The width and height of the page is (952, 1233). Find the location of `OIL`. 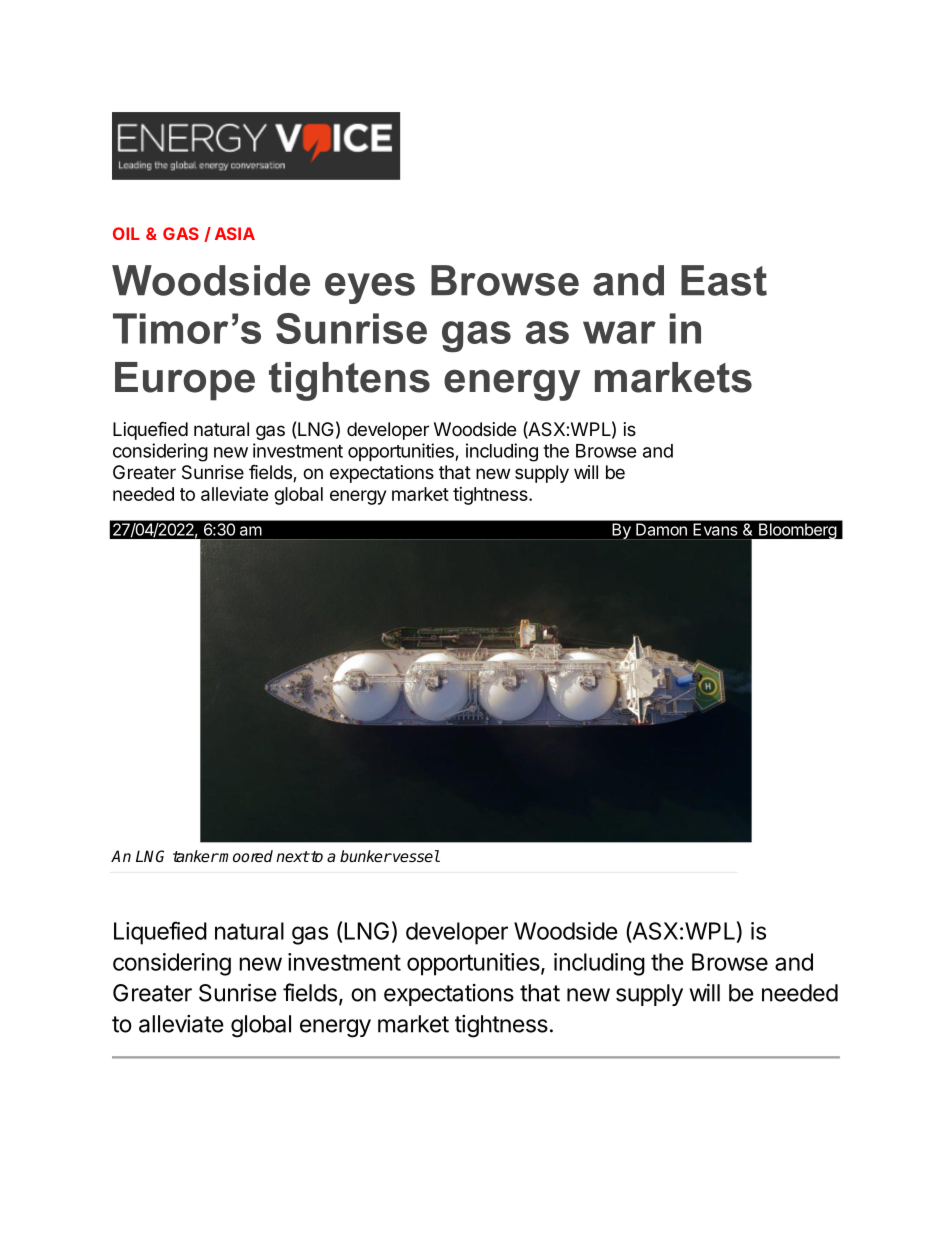

OIL is located at coordinates (126, 233).
